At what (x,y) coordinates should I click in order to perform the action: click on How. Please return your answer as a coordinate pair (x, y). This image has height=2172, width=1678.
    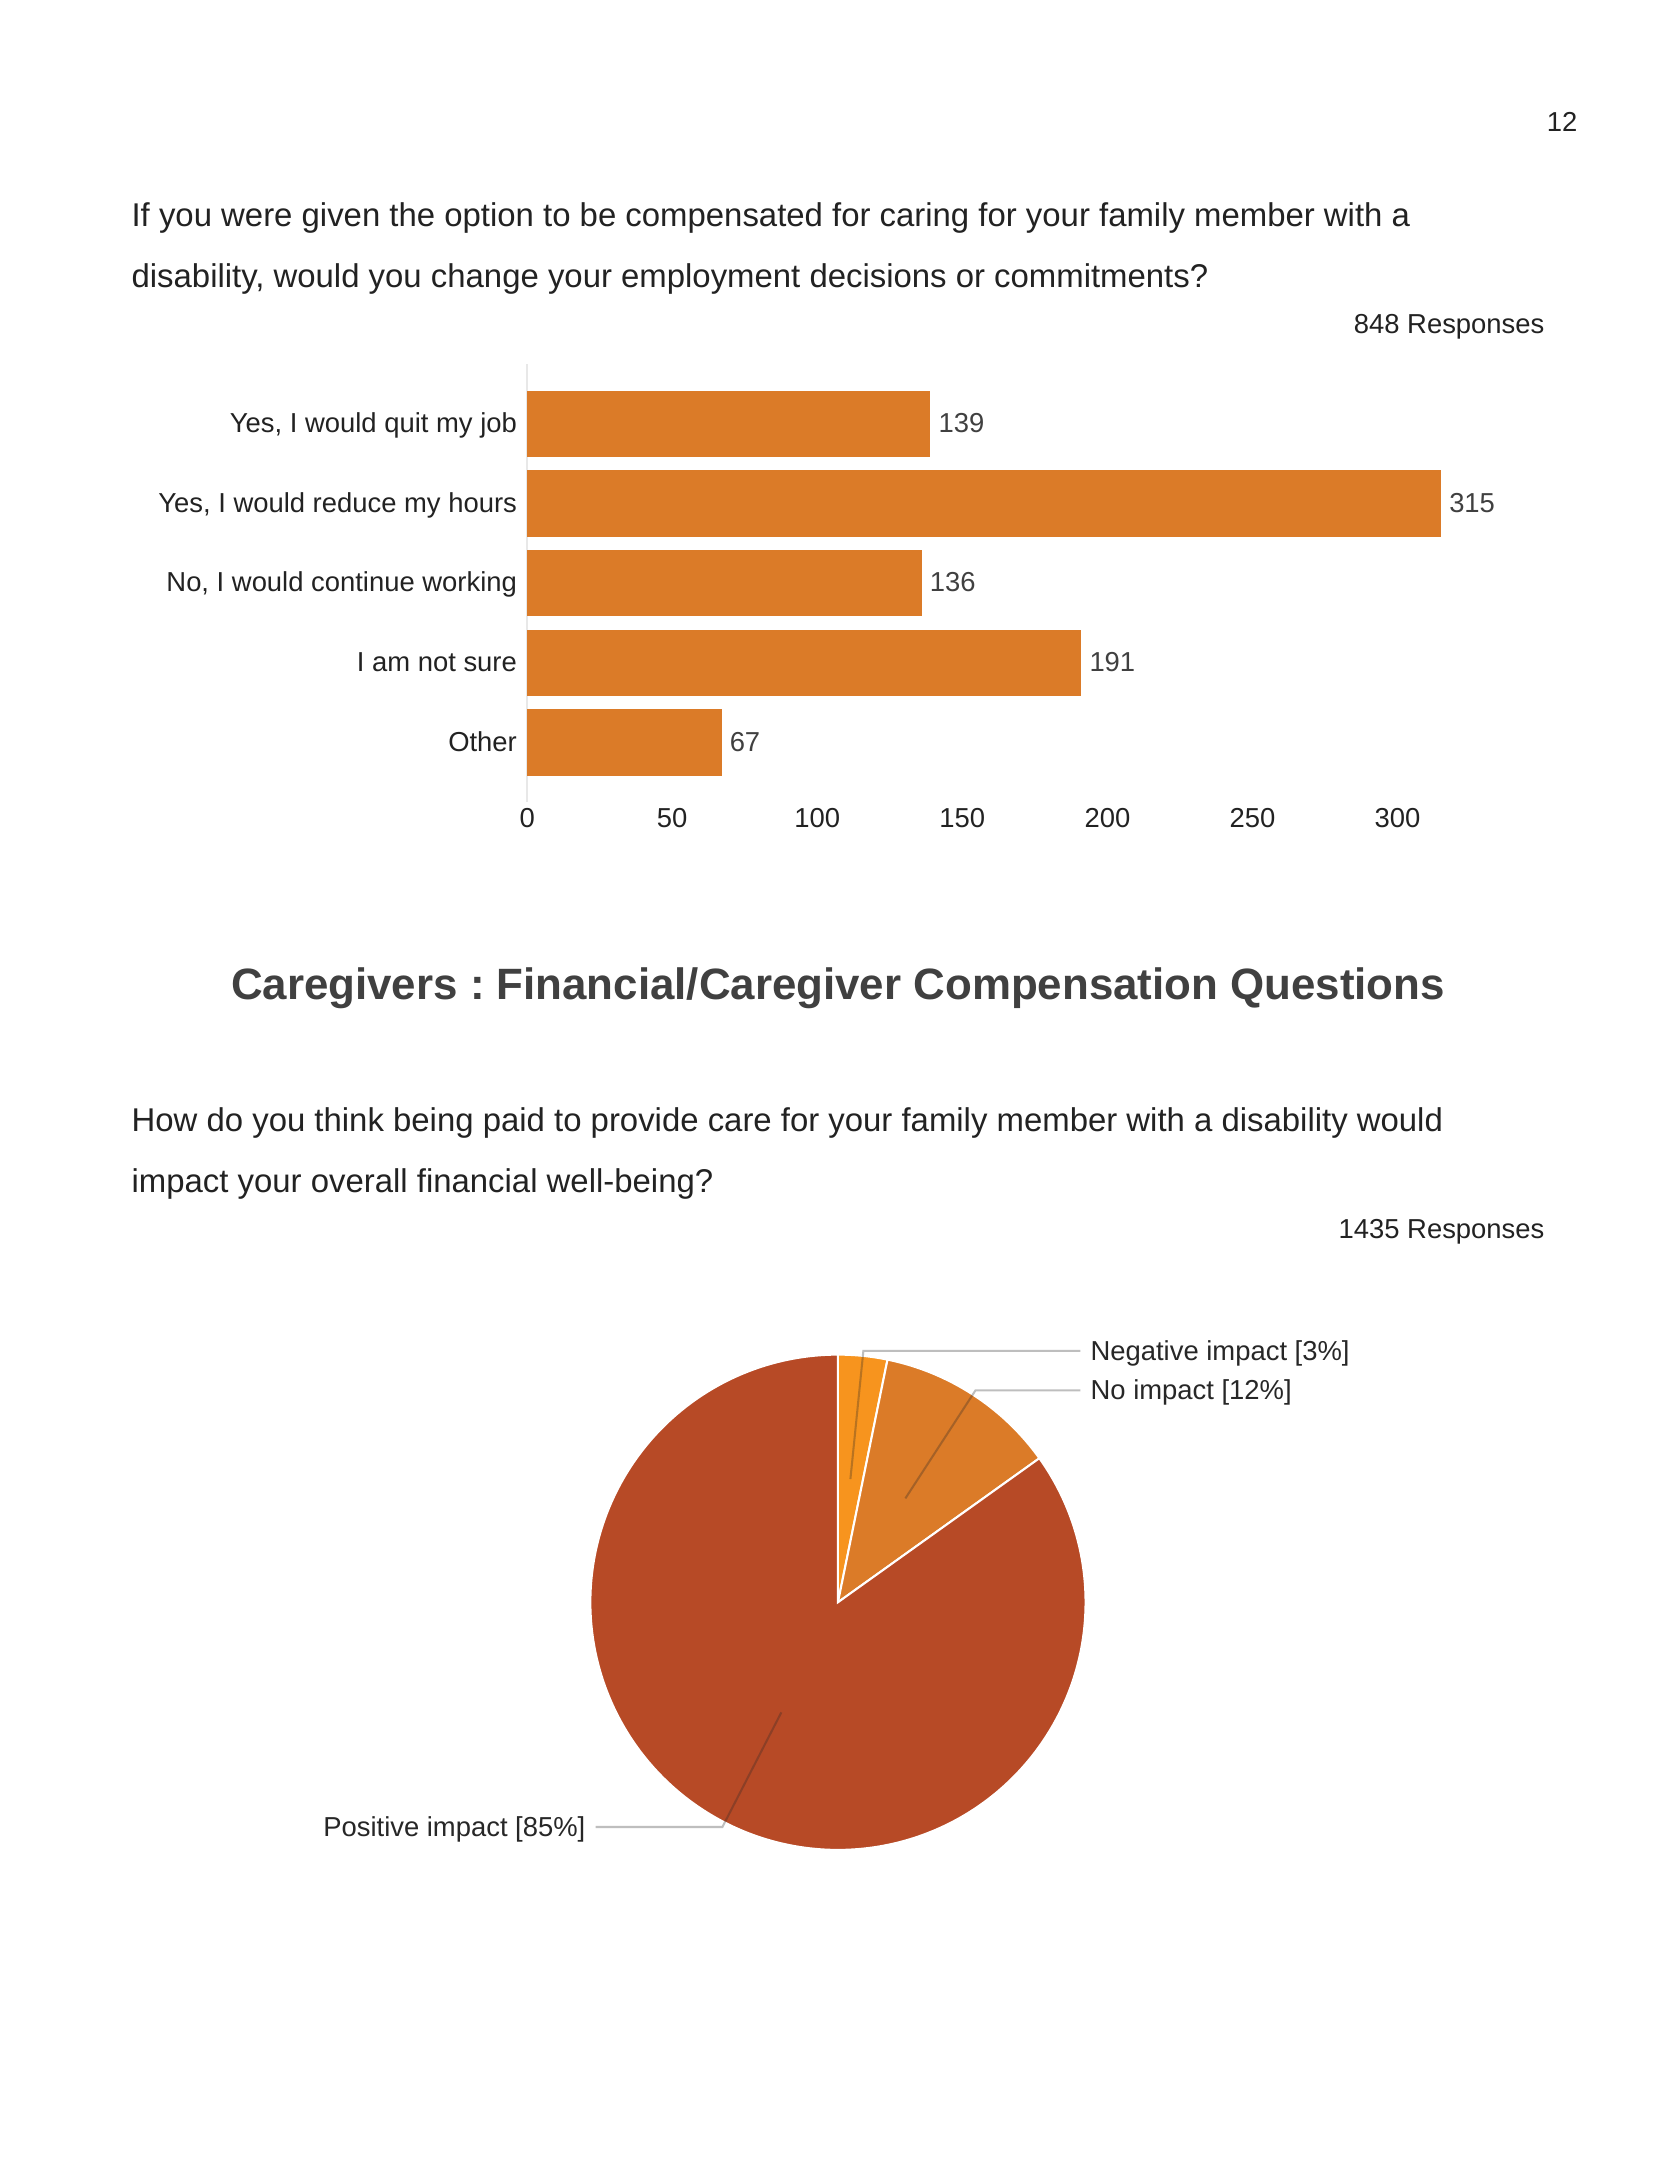
    Looking at the image, I should click on (165, 1120).
